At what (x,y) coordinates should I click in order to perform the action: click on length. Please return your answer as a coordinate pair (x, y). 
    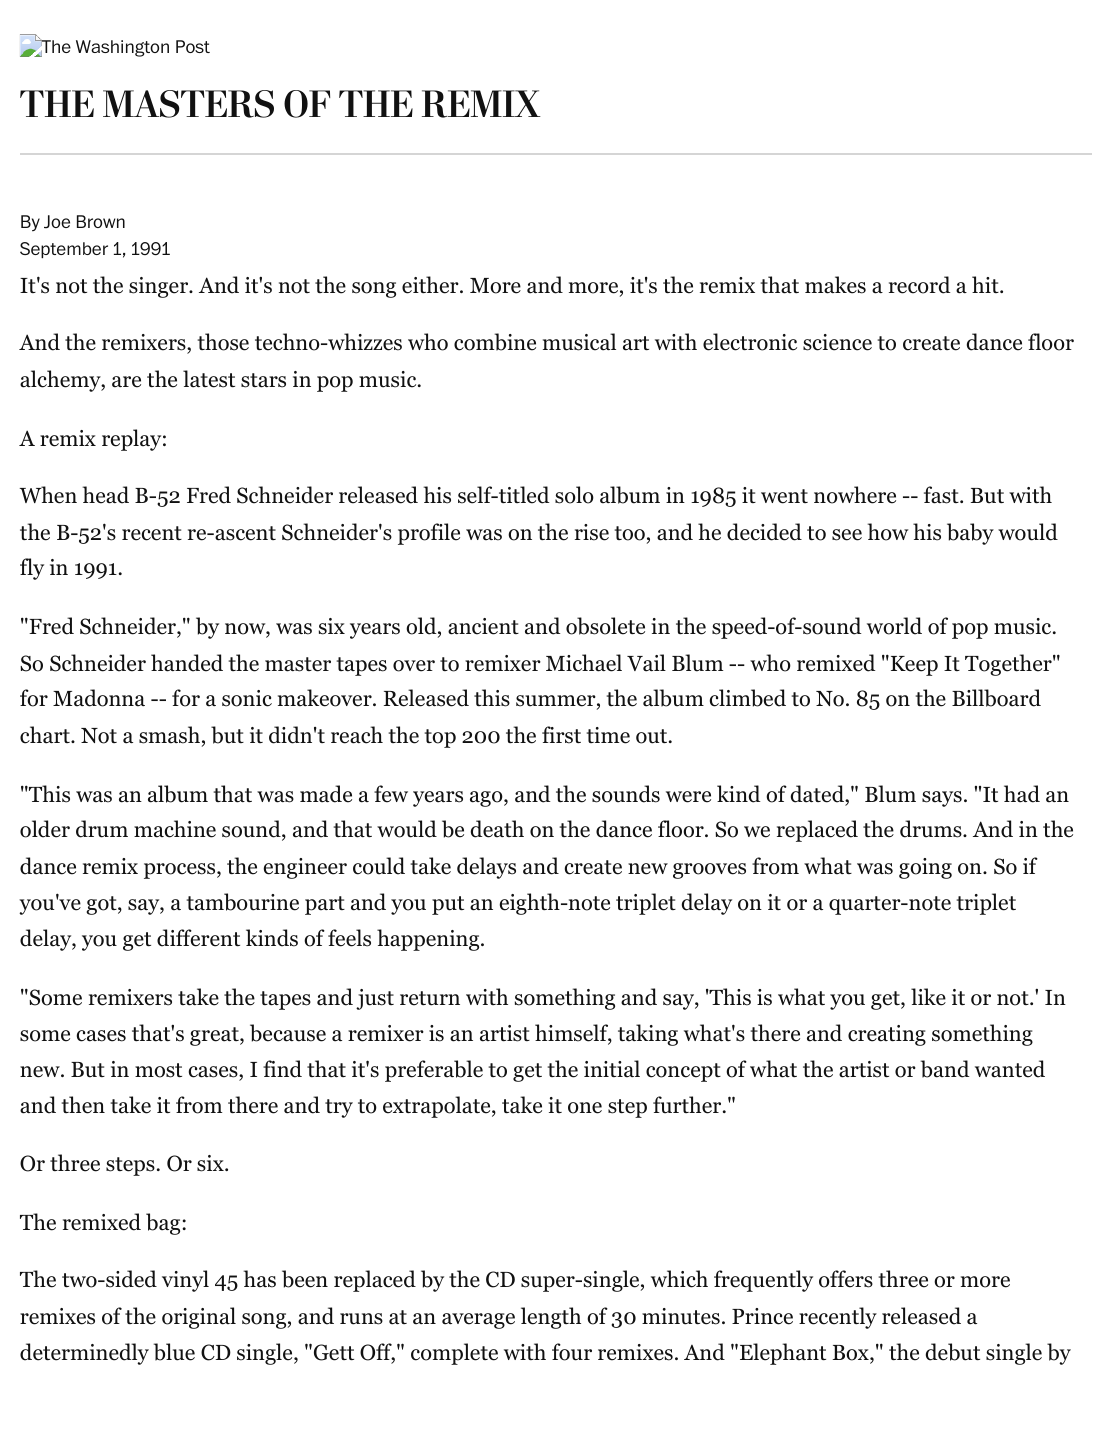
    Looking at the image, I should click on (551, 1318).
